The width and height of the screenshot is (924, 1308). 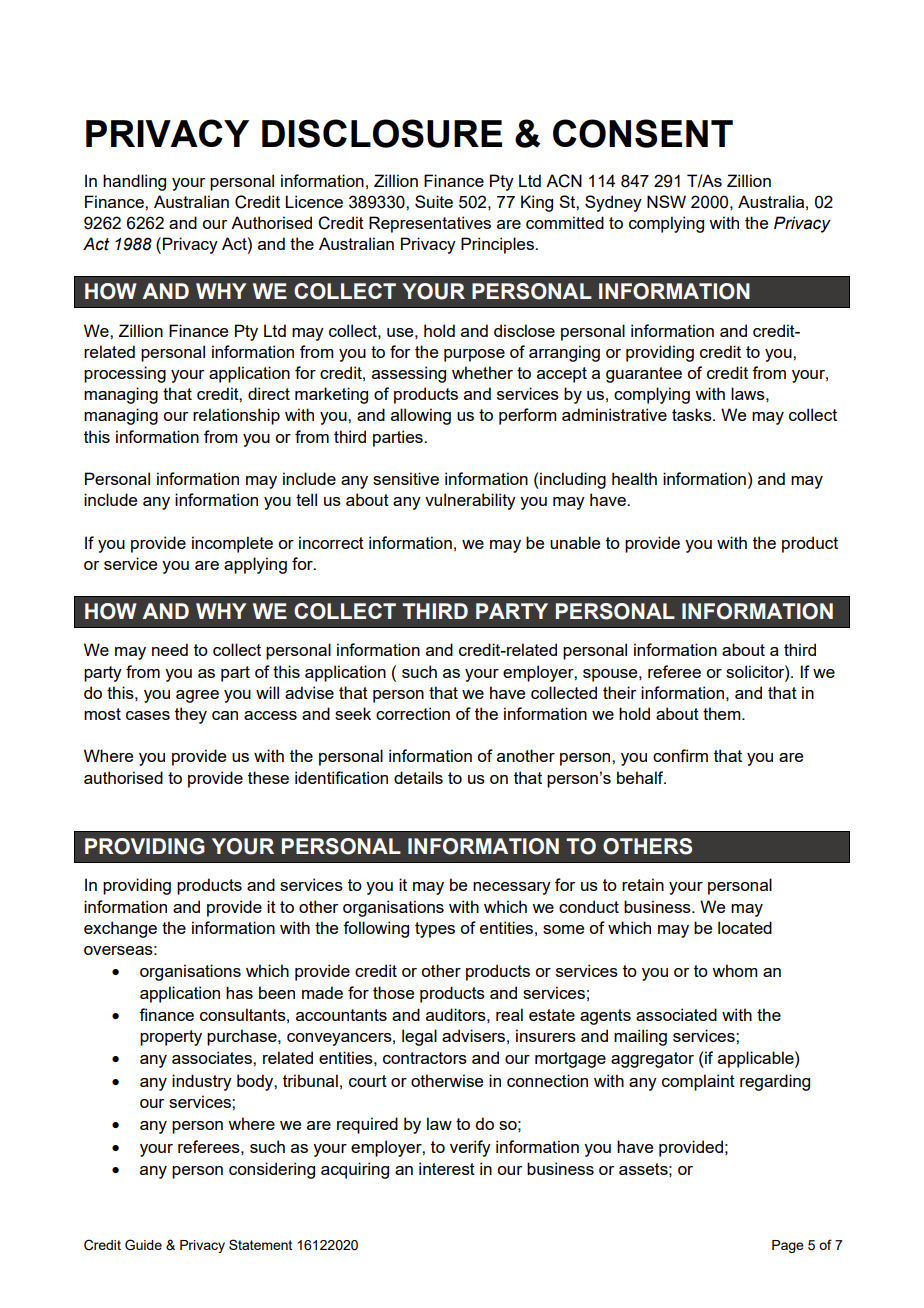 I want to click on agree, so click(x=197, y=696).
